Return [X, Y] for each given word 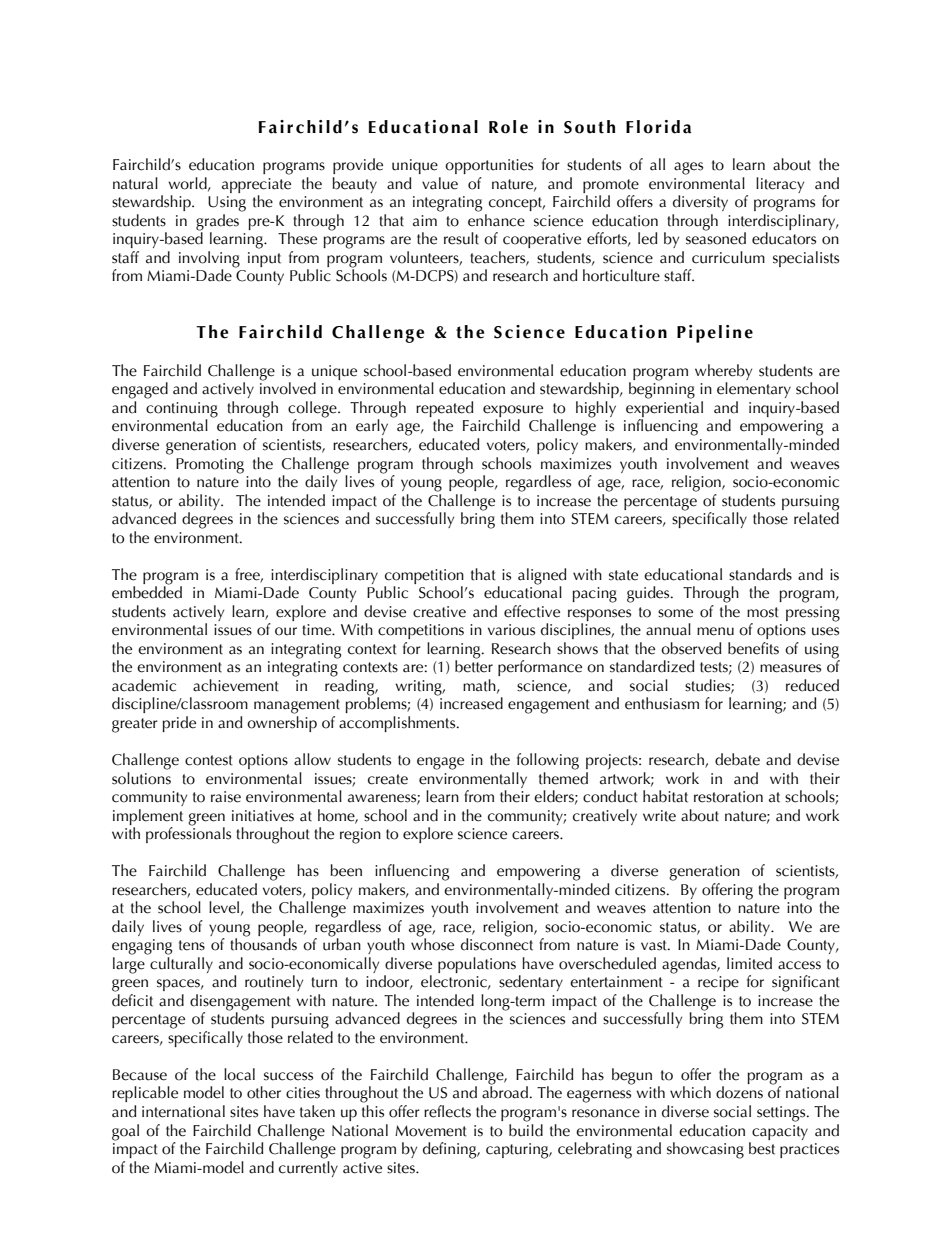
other [264, 1092]
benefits [753, 648]
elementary [754, 390]
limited [749, 963]
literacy [780, 185]
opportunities [489, 166]
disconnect [497, 943]
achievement [236, 685]
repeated [444, 410]
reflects [447, 1111]
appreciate [256, 185]
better [474, 665]
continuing [182, 411]
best [762, 1148]
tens [192, 945]
